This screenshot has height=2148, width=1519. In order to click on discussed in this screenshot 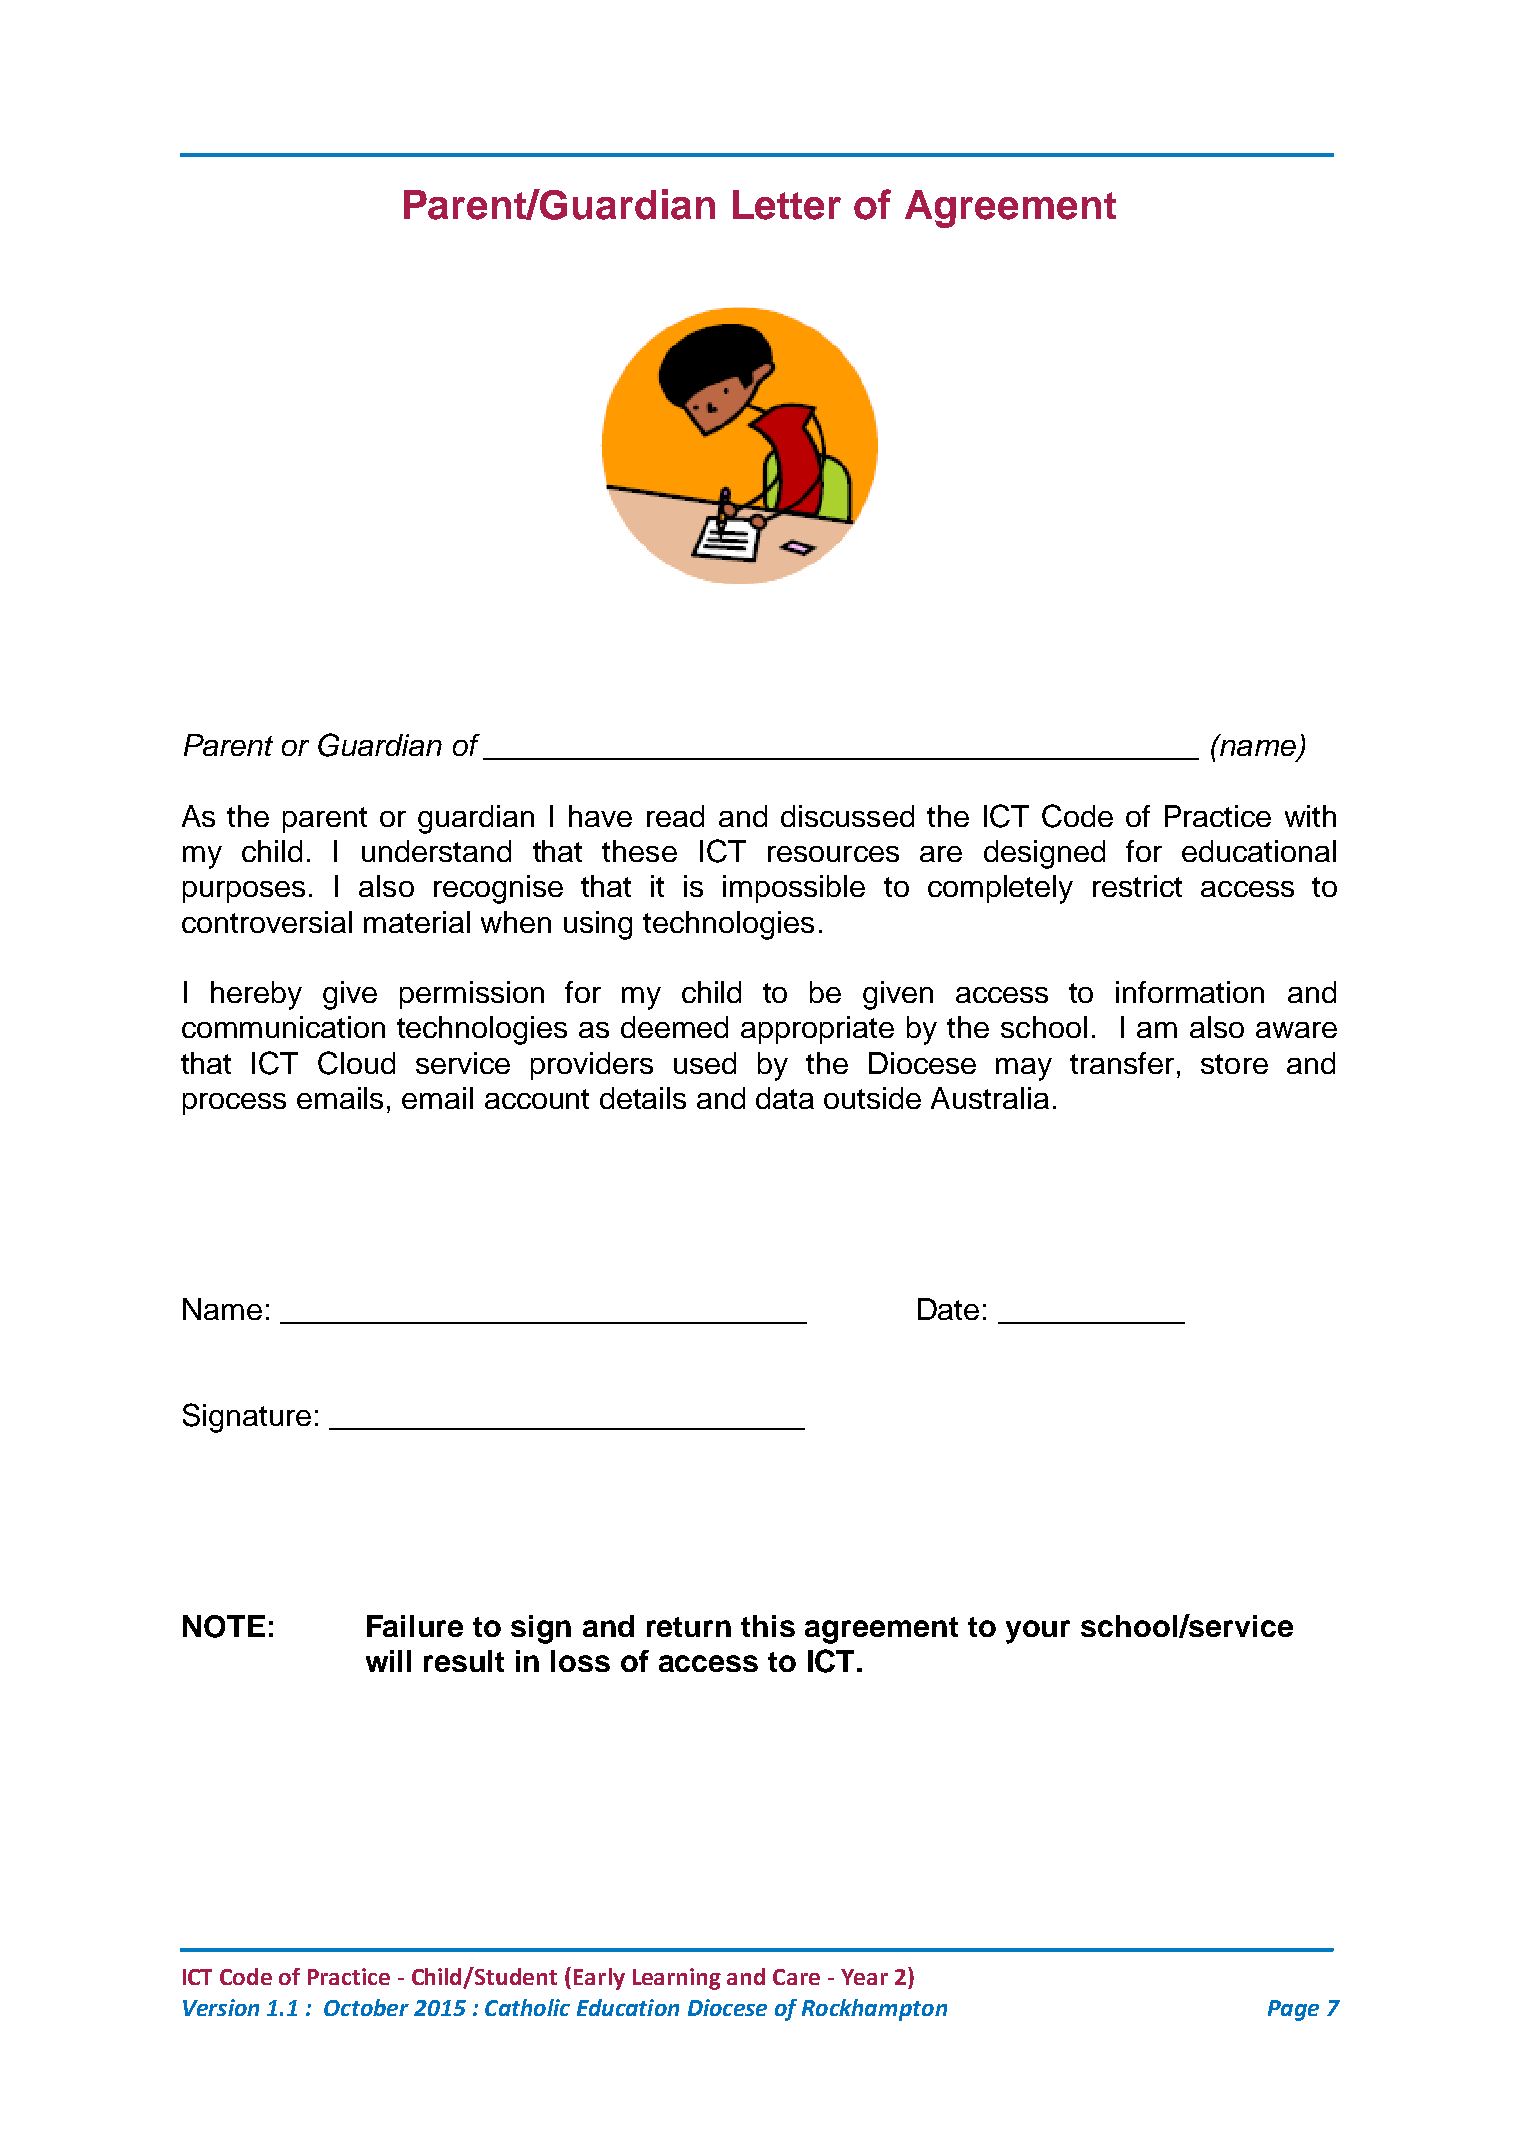, I will do `click(847, 816)`.
